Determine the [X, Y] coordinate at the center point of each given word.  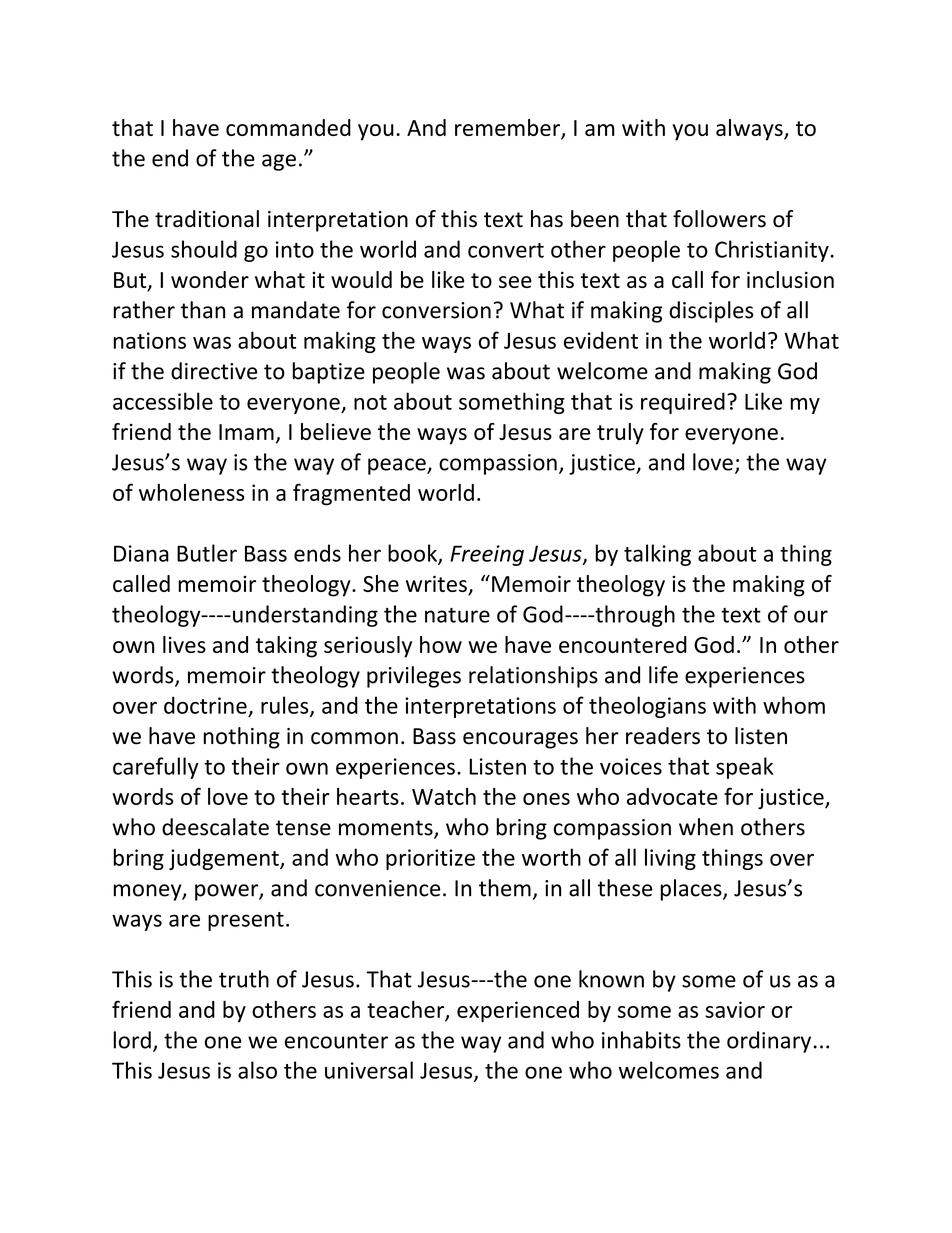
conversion [436, 310]
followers [719, 219]
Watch [444, 796]
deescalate [215, 827]
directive [214, 371]
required [683, 403]
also [257, 1070]
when [706, 827]
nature [457, 615]
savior [735, 1009]
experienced [518, 1011]
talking [657, 555]
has [547, 219]
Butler [207, 553]
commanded [288, 127]
